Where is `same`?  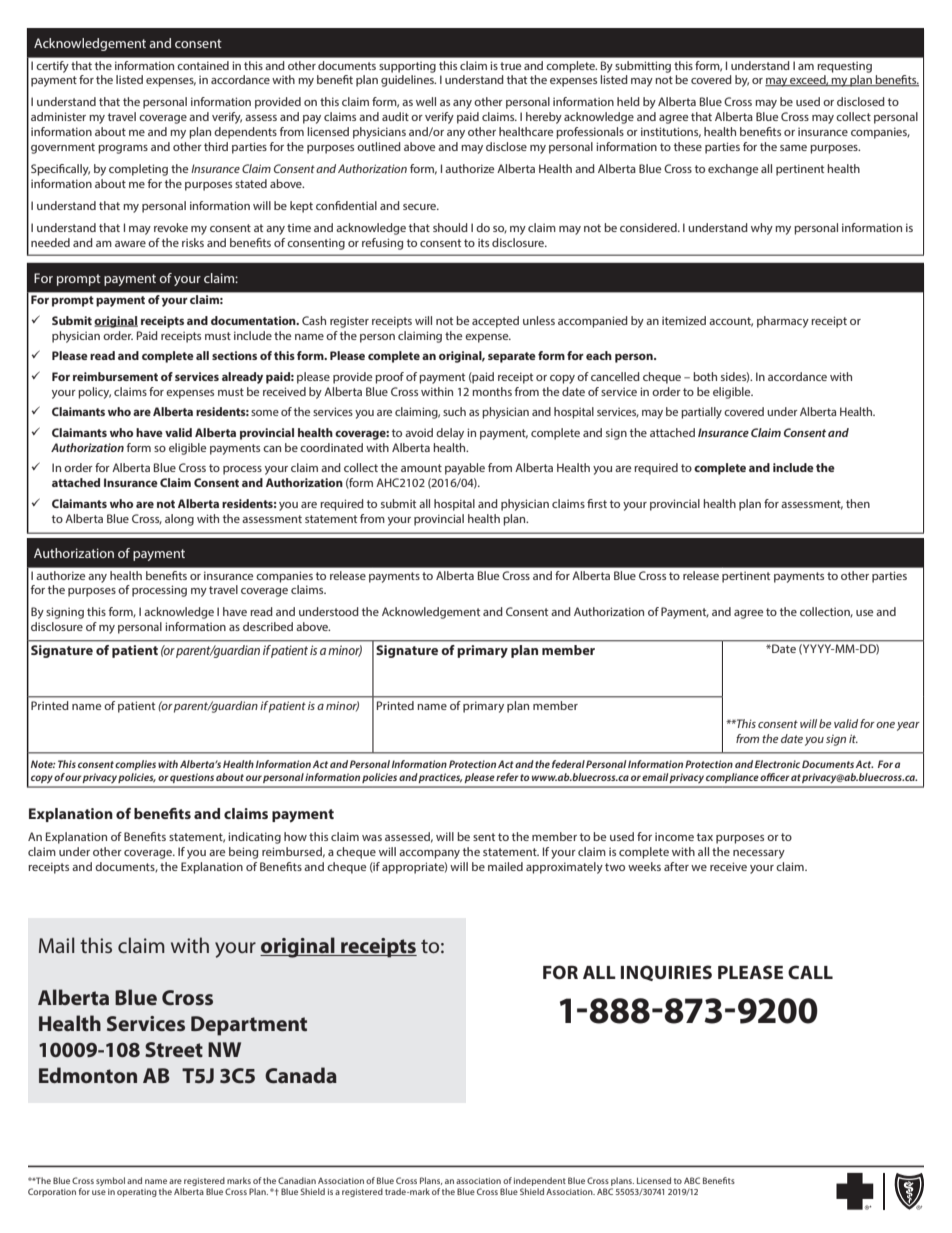 same is located at coordinates (793, 148).
